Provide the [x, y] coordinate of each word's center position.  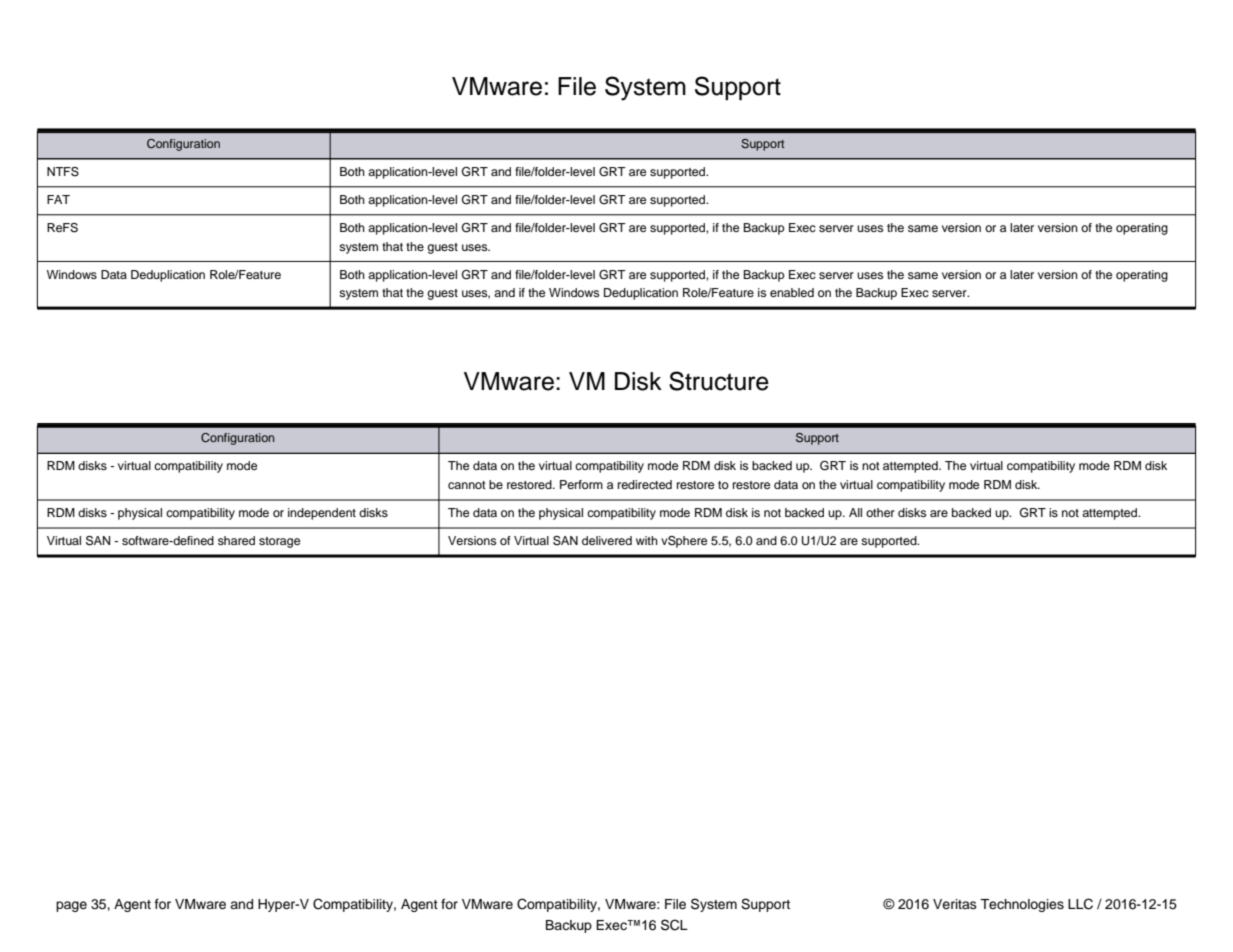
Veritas [955, 904]
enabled [792, 292]
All [855, 512]
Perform [581, 484]
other [880, 512]
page [71, 906]
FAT [58, 199]
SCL [674, 925]
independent [322, 514]
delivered [607, 540]
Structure [719, 381]
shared [236, 540]
